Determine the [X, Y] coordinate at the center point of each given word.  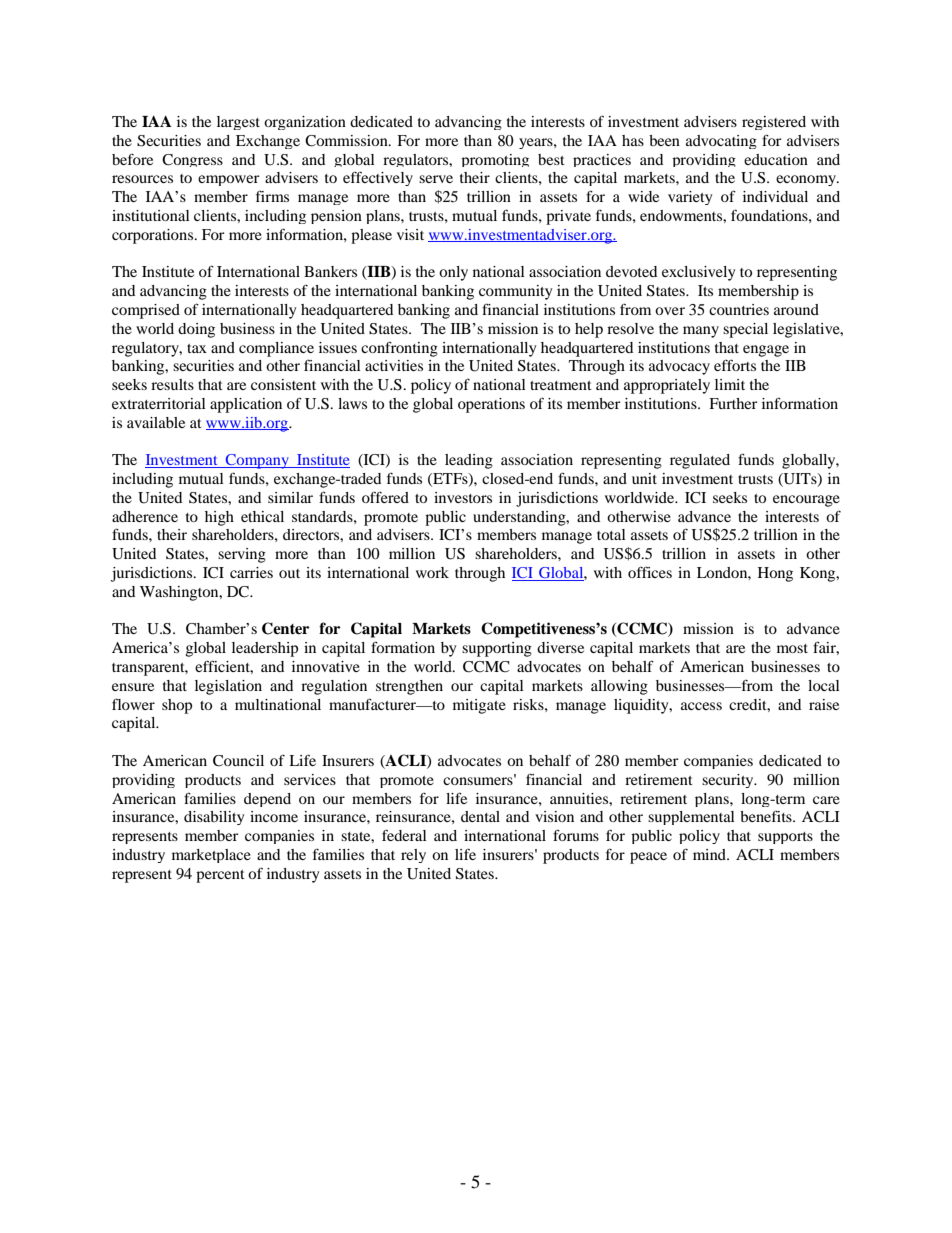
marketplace [211, 856]
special [745, 330]
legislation [228, 687]
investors [463, 497]
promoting [495, 160]
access [701, 706]
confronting [399, 349]
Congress [192, 160]
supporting [497, 649]
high [219, 518]
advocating [721, 142]
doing [196, 330]
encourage [806, 501]
